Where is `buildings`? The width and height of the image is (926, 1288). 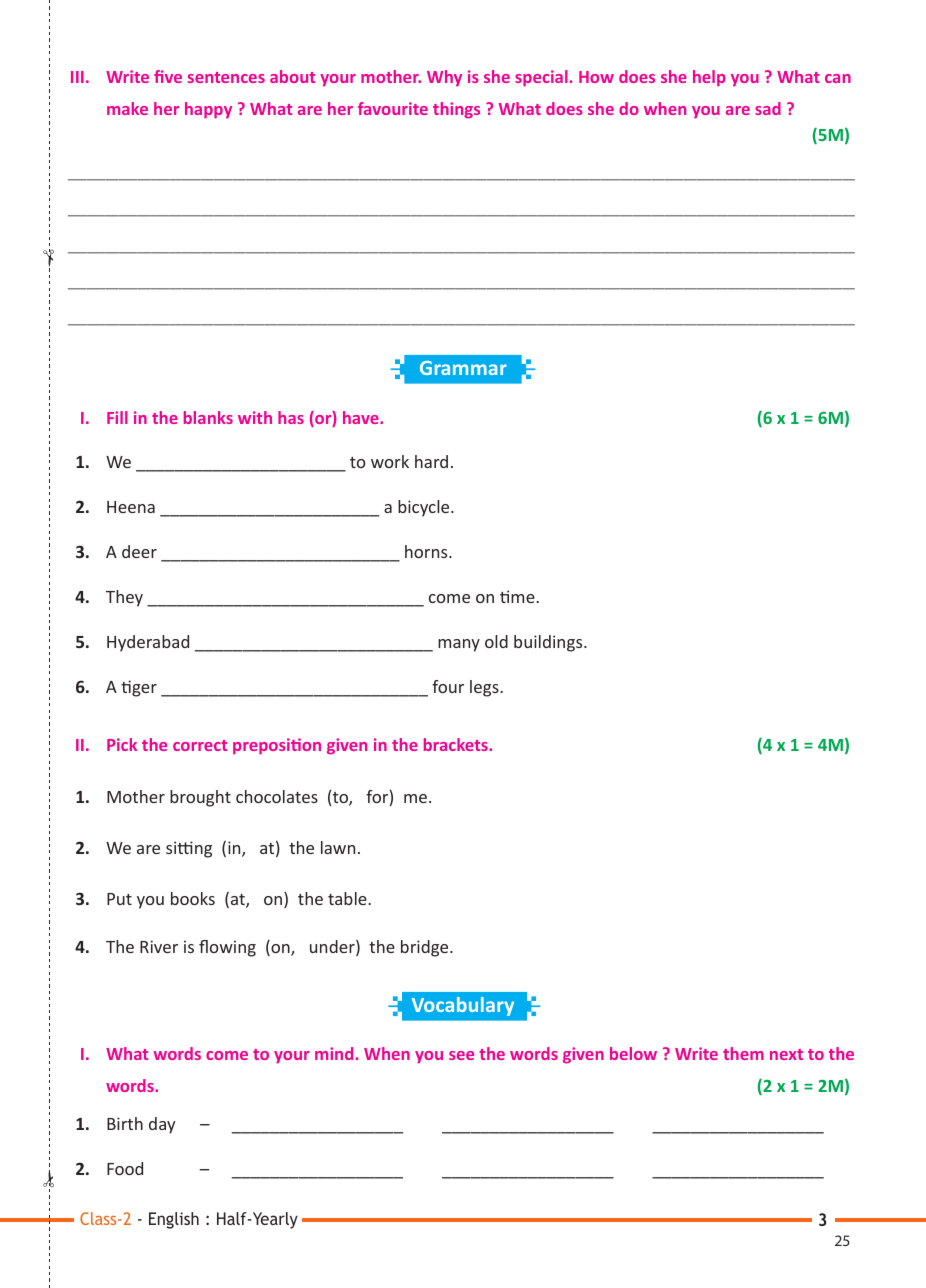 buildings is located at coordinates (549, 643).
